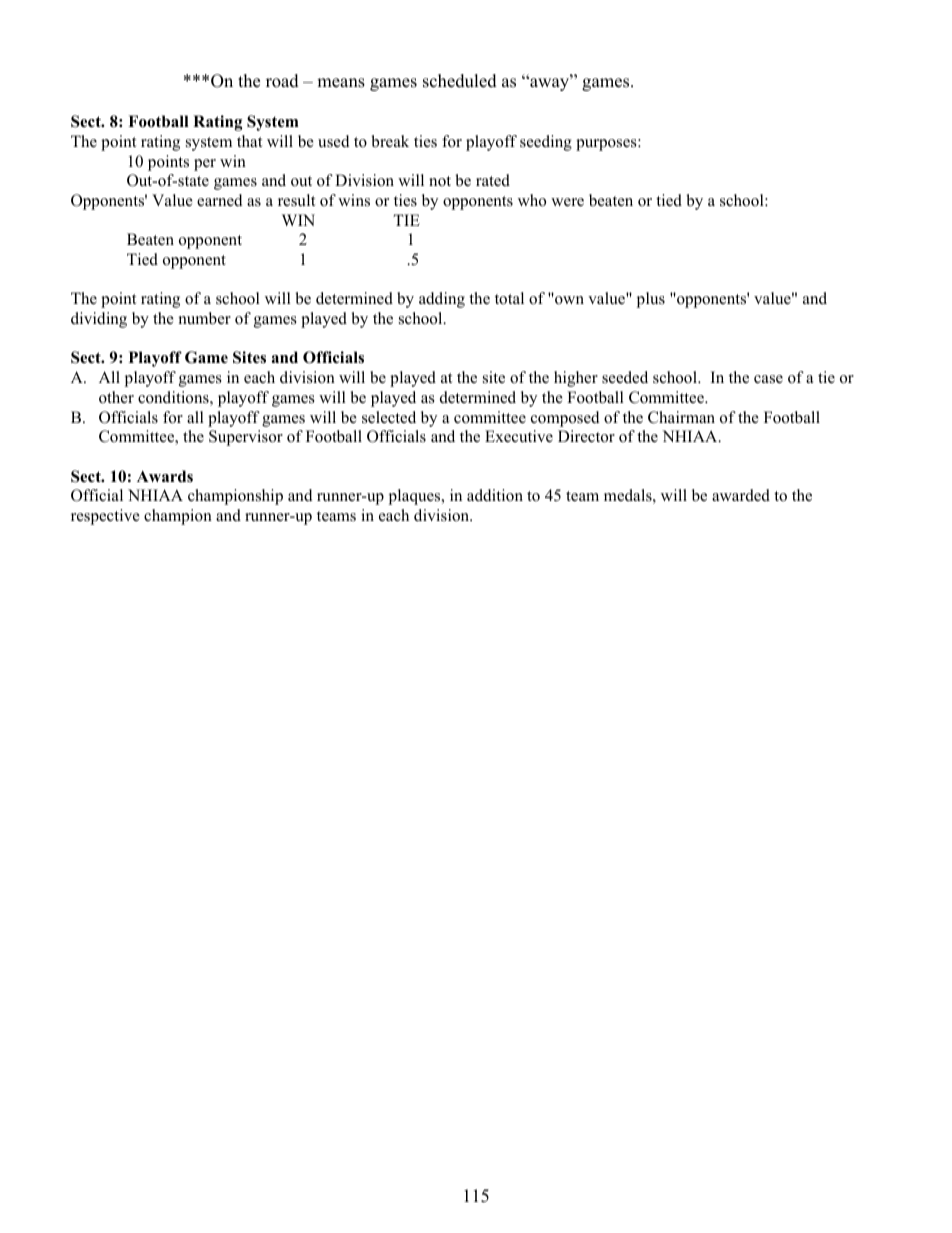 The width and height of the document is (952, 1233). What do you see at coordinates (651, 300) in the document?
I see `plus` at bounding box center [651, 300].
